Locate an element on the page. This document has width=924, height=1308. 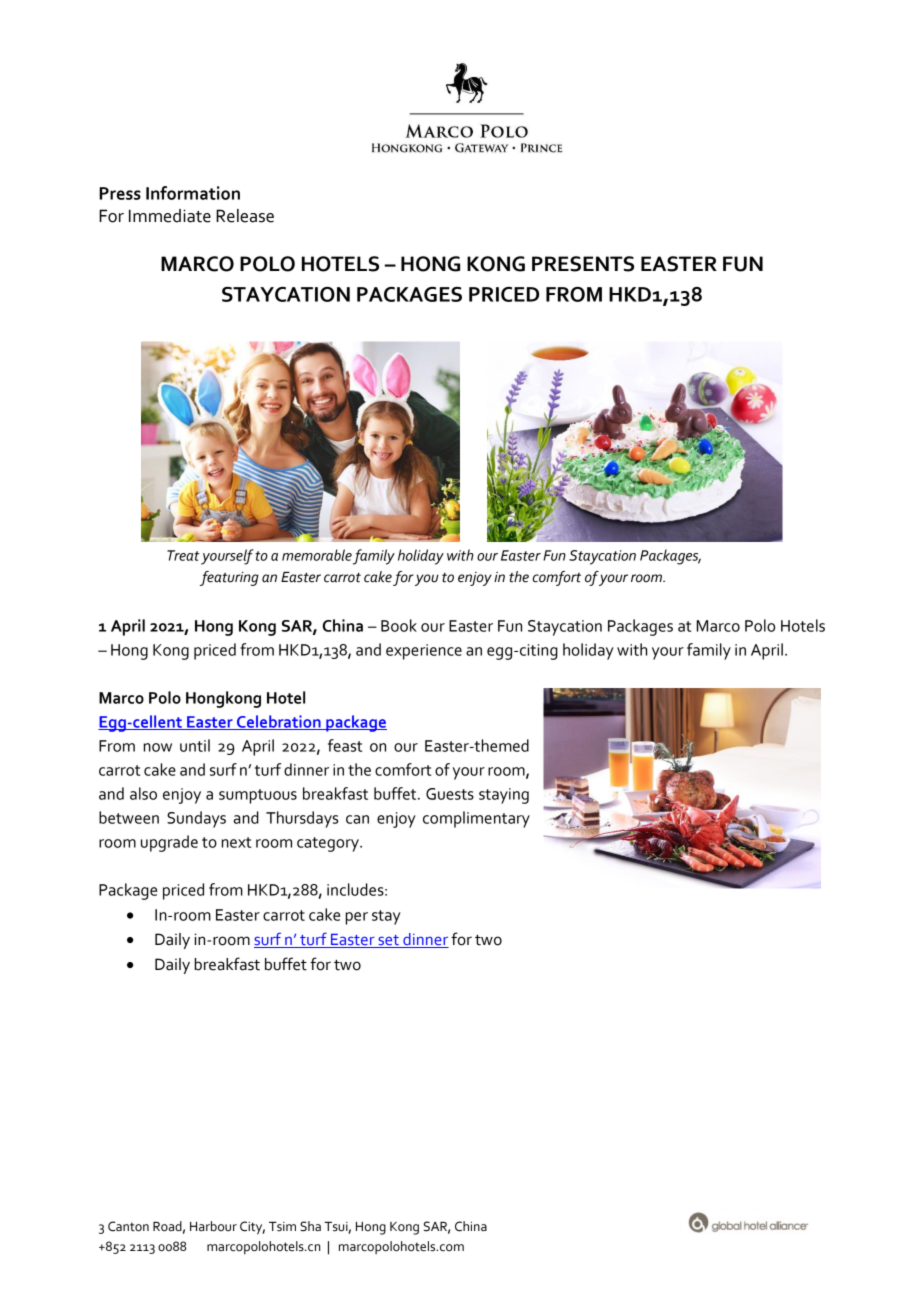
Sha is located at coordinates (310, 1226).
